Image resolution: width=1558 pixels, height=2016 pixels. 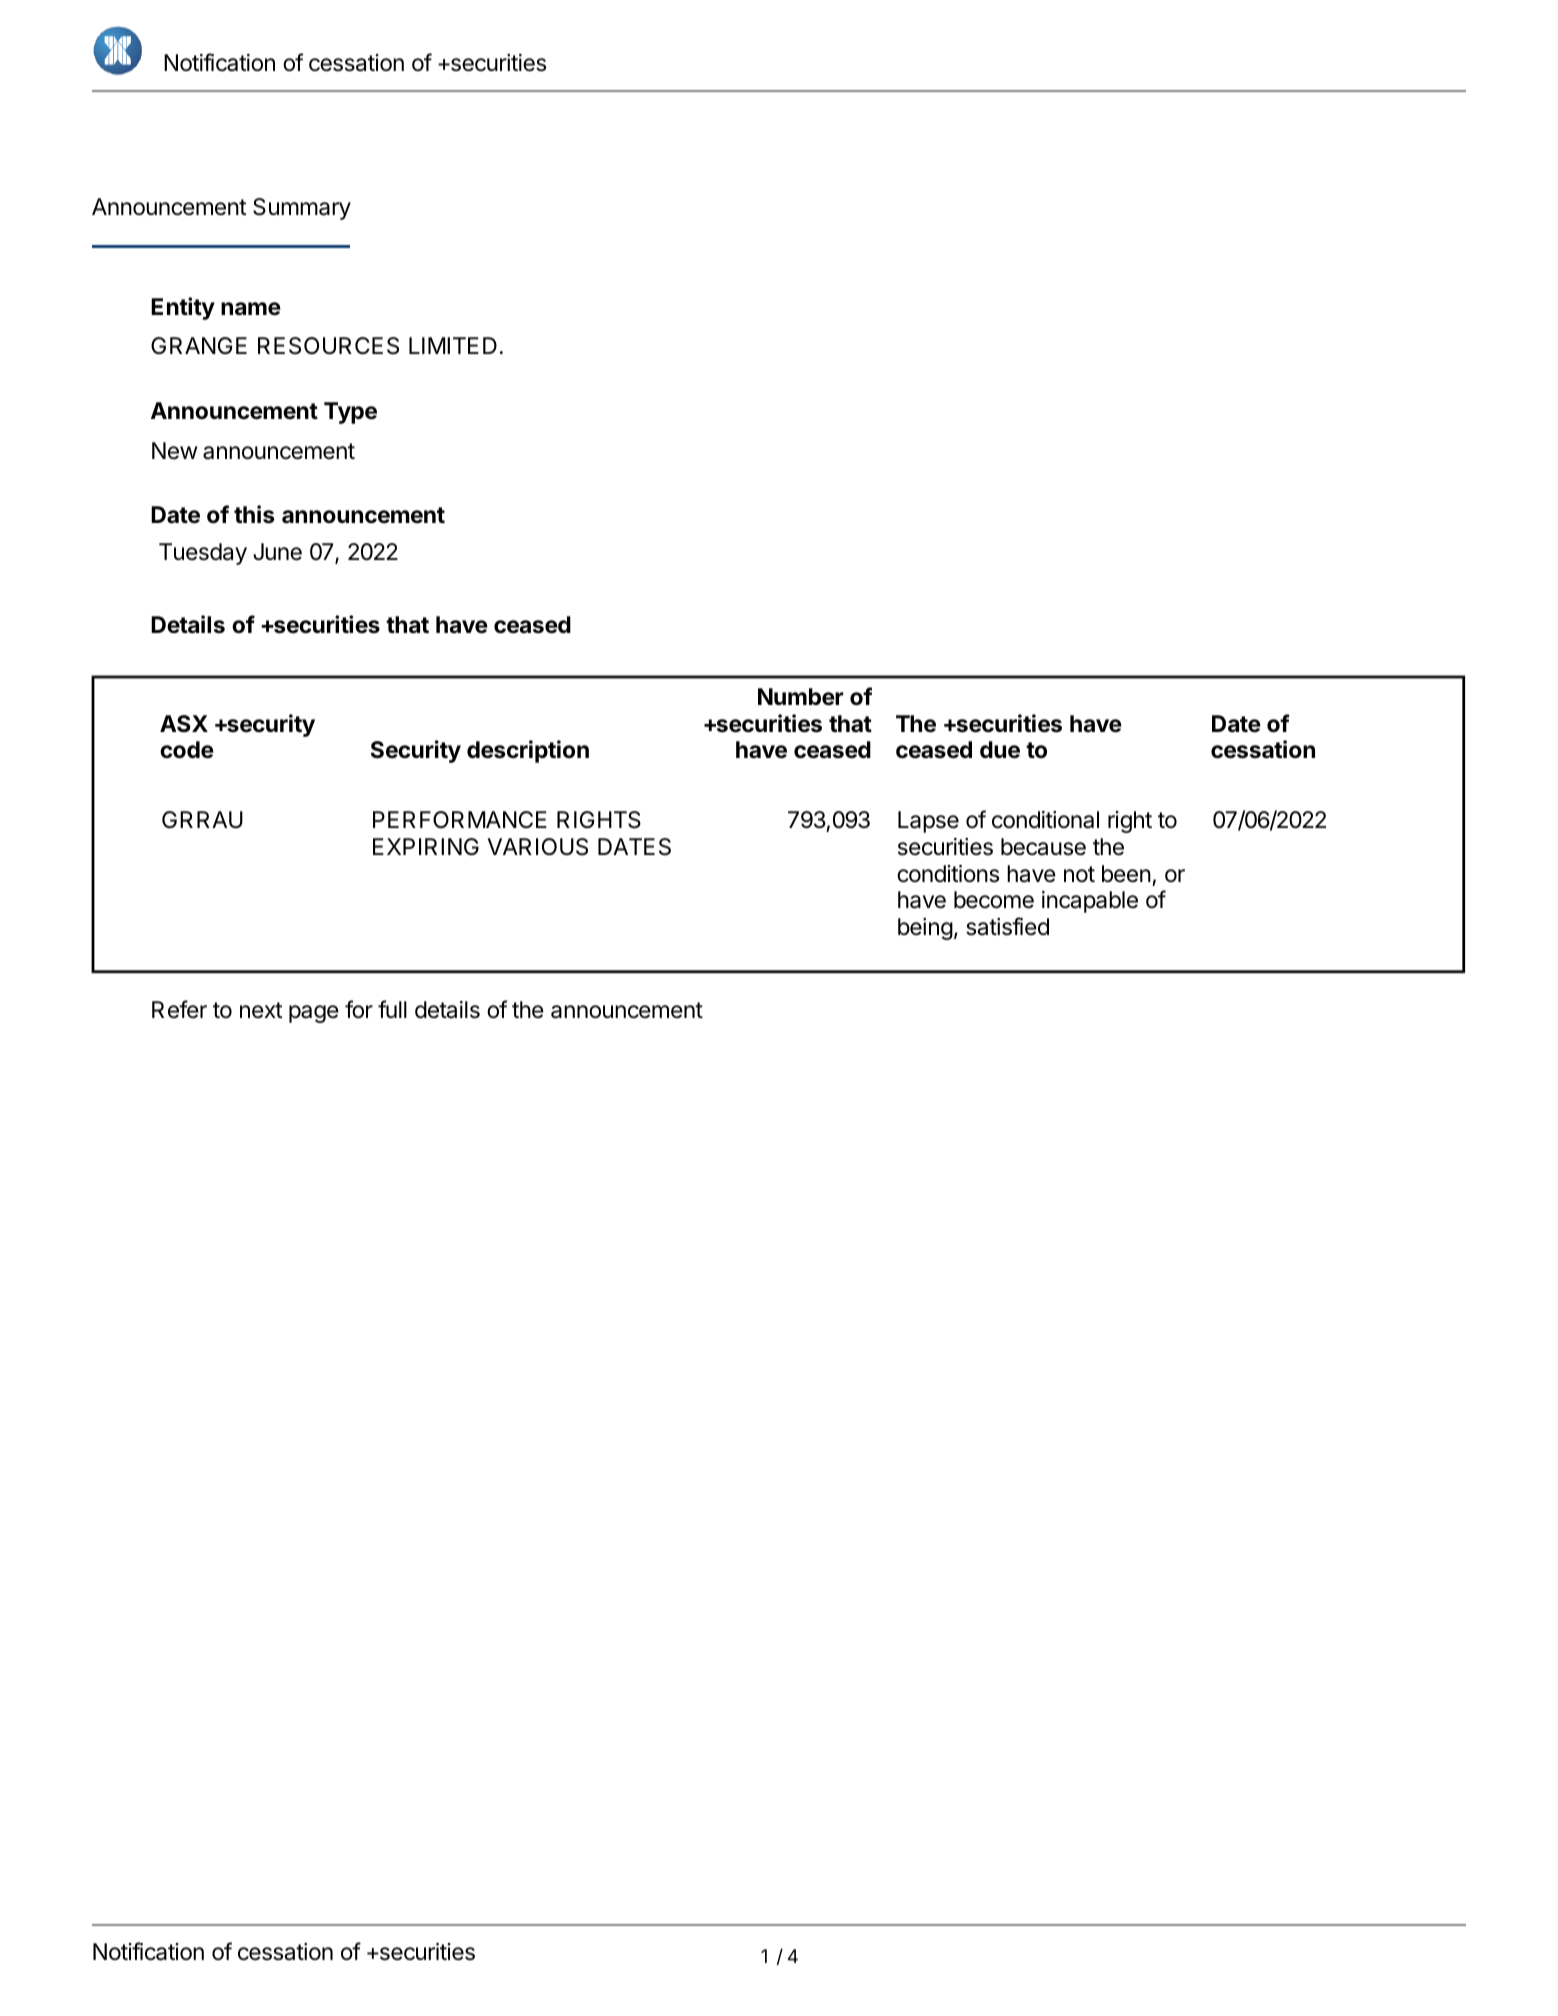 What do you see at coordinates (1000, 750) in the page?
I see `due` at bounding box center [1000, 750].
